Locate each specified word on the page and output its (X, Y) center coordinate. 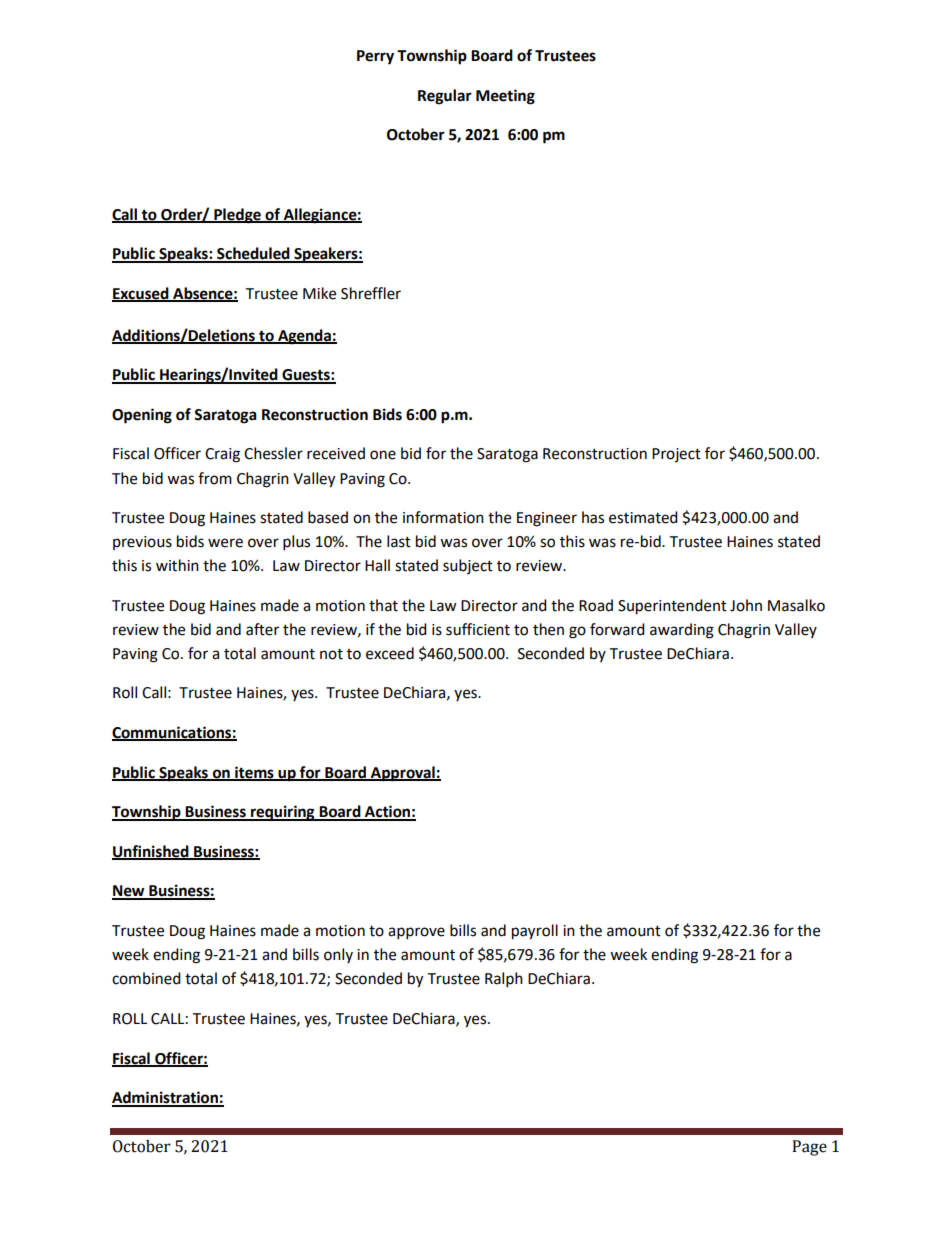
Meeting (505, 97)
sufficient (478, 629)
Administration (166, 1098)
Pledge (237, 216)
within (177, 565)
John (746, 605)
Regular (445, 97)
